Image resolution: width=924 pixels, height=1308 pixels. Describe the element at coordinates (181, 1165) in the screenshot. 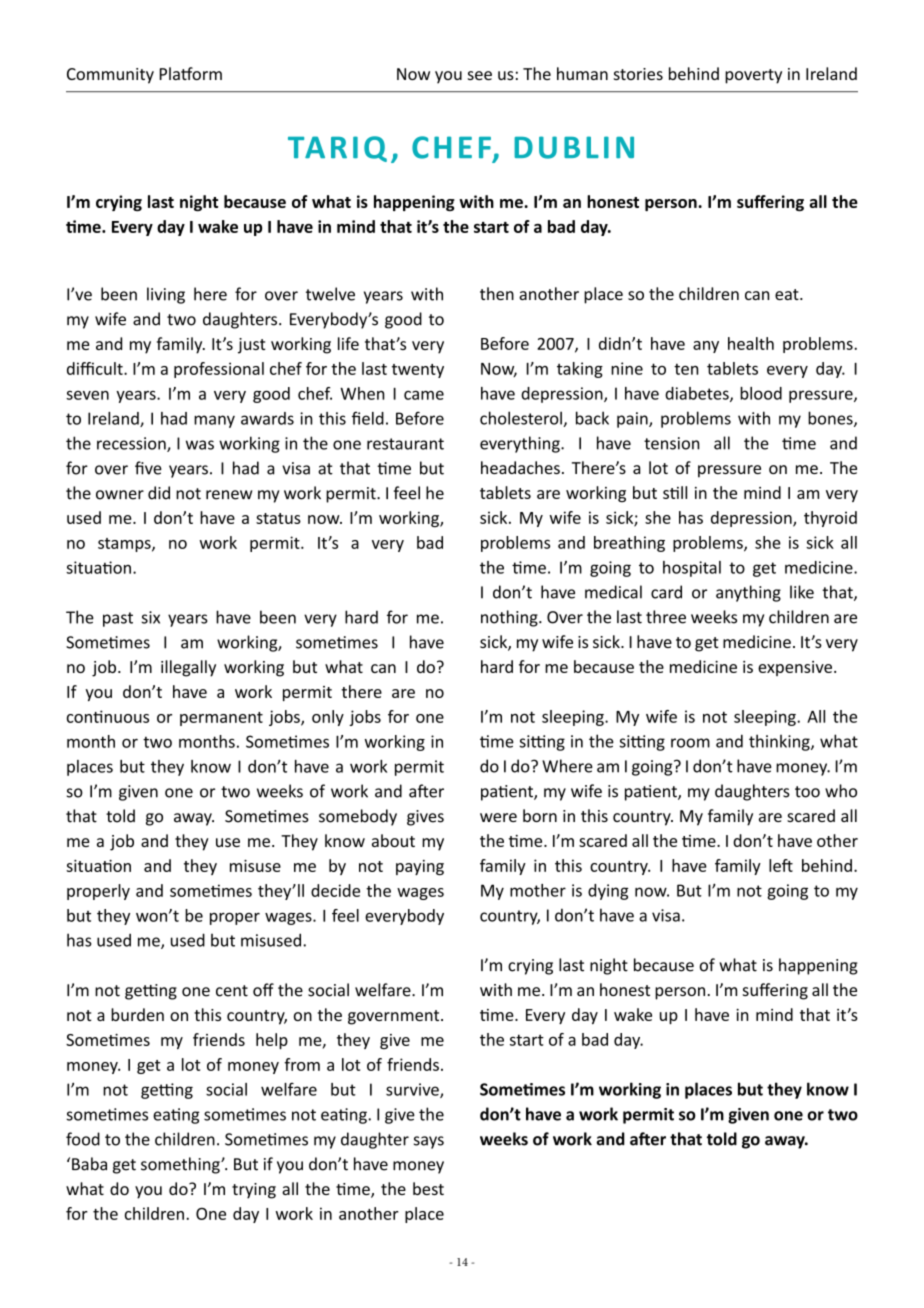

I see `something` at that location.
